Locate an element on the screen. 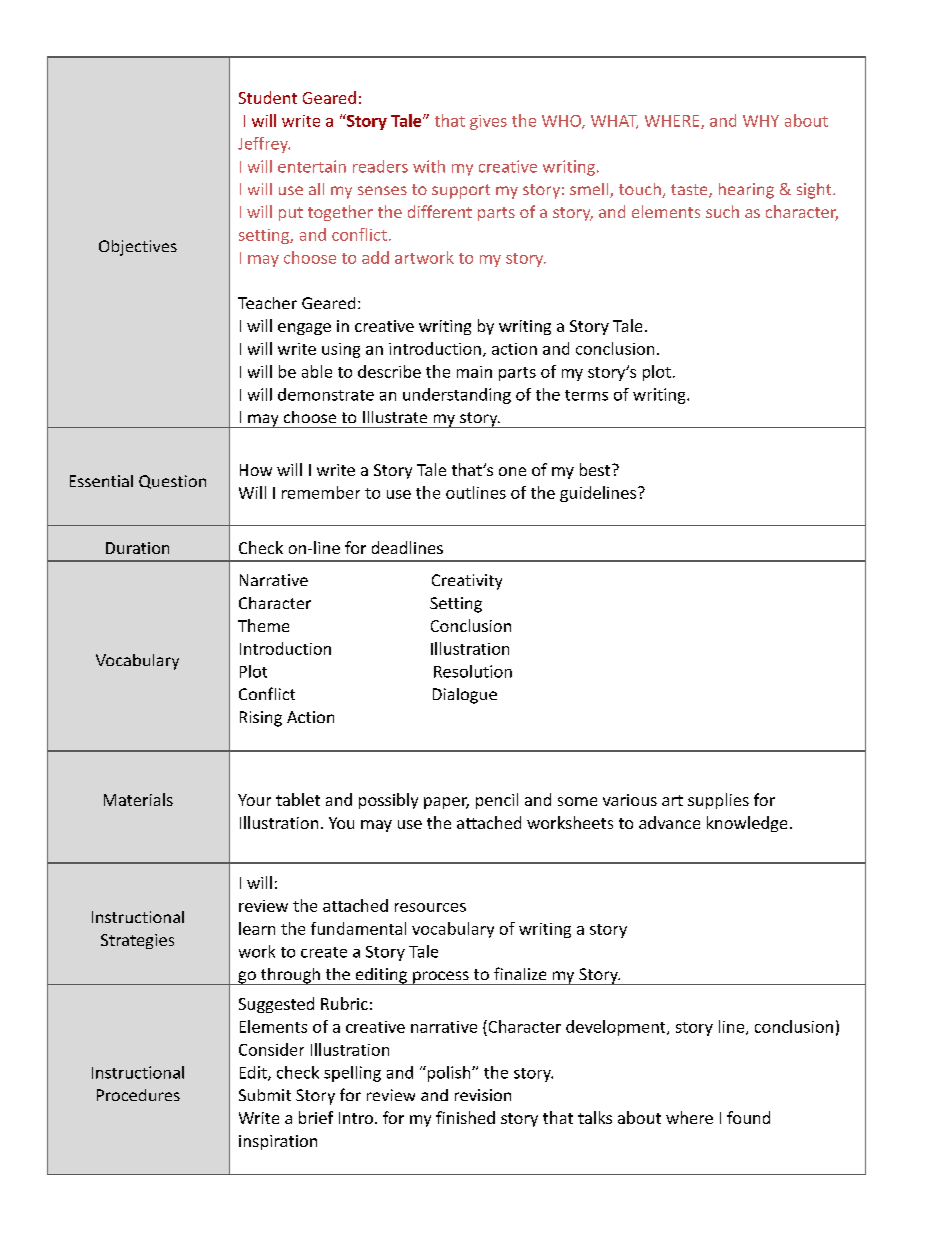 Image resolution: width=952 pixels, height=1233 pixels. Strategies is located at coordinates (137, 941).
